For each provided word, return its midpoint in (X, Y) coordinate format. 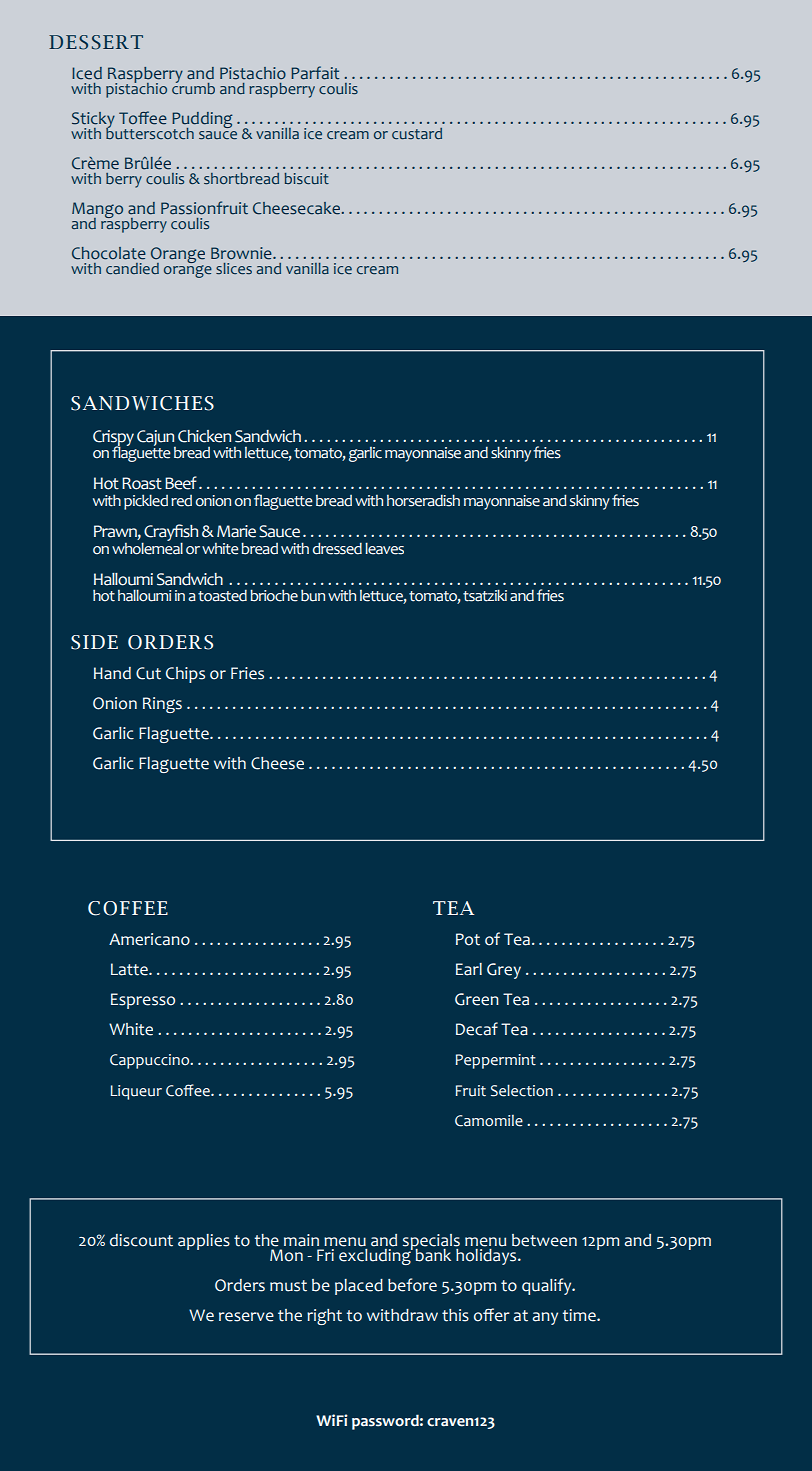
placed (359, 1287)
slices (234, 268)
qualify (548, 1286)
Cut (148, 673)
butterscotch (150, 132)
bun (313, 595)
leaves (384, 548)
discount (141, 1240)
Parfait (315, 72)
